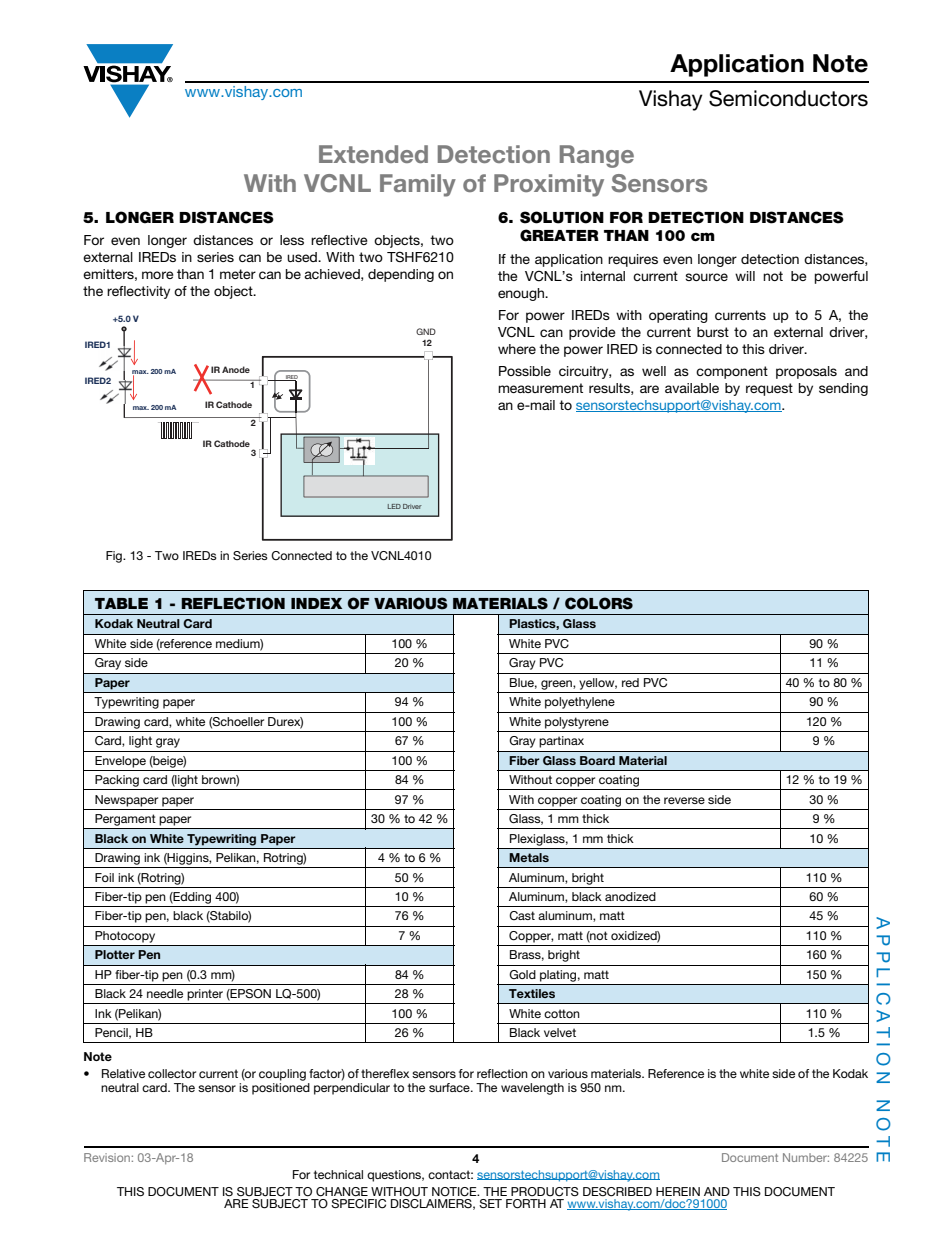 The width and height of the page is (952, 1233). I want to click on Semiconductors, so click(788, 98).
